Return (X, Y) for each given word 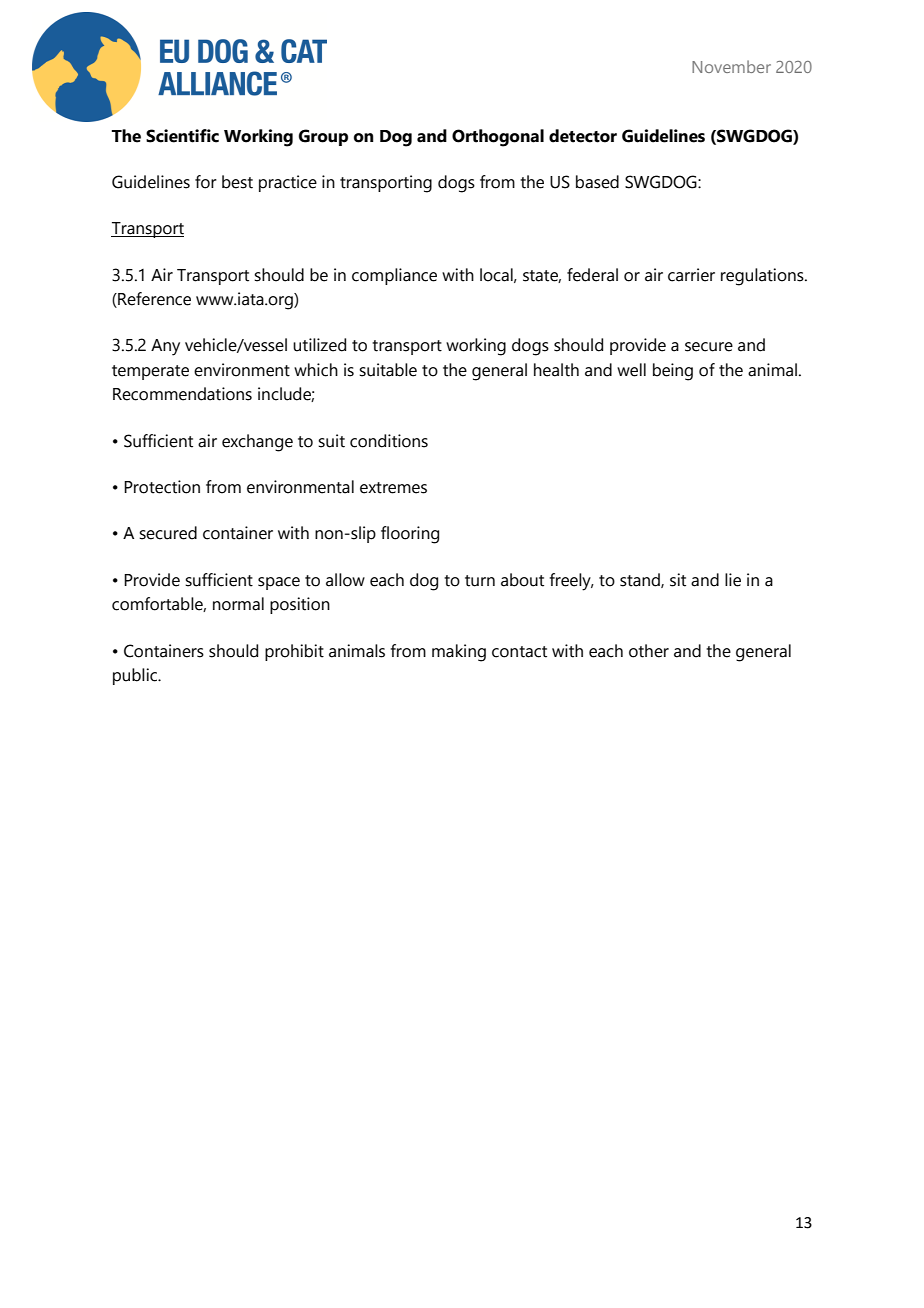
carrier (691, 275)
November (731, 66)
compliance (394, 276)
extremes (393, 488)
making (459, 653)
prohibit (294, 652)
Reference (153, 300)
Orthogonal (498, 138)
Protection (162, 487)
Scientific (182, 136)
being (673, 372)
